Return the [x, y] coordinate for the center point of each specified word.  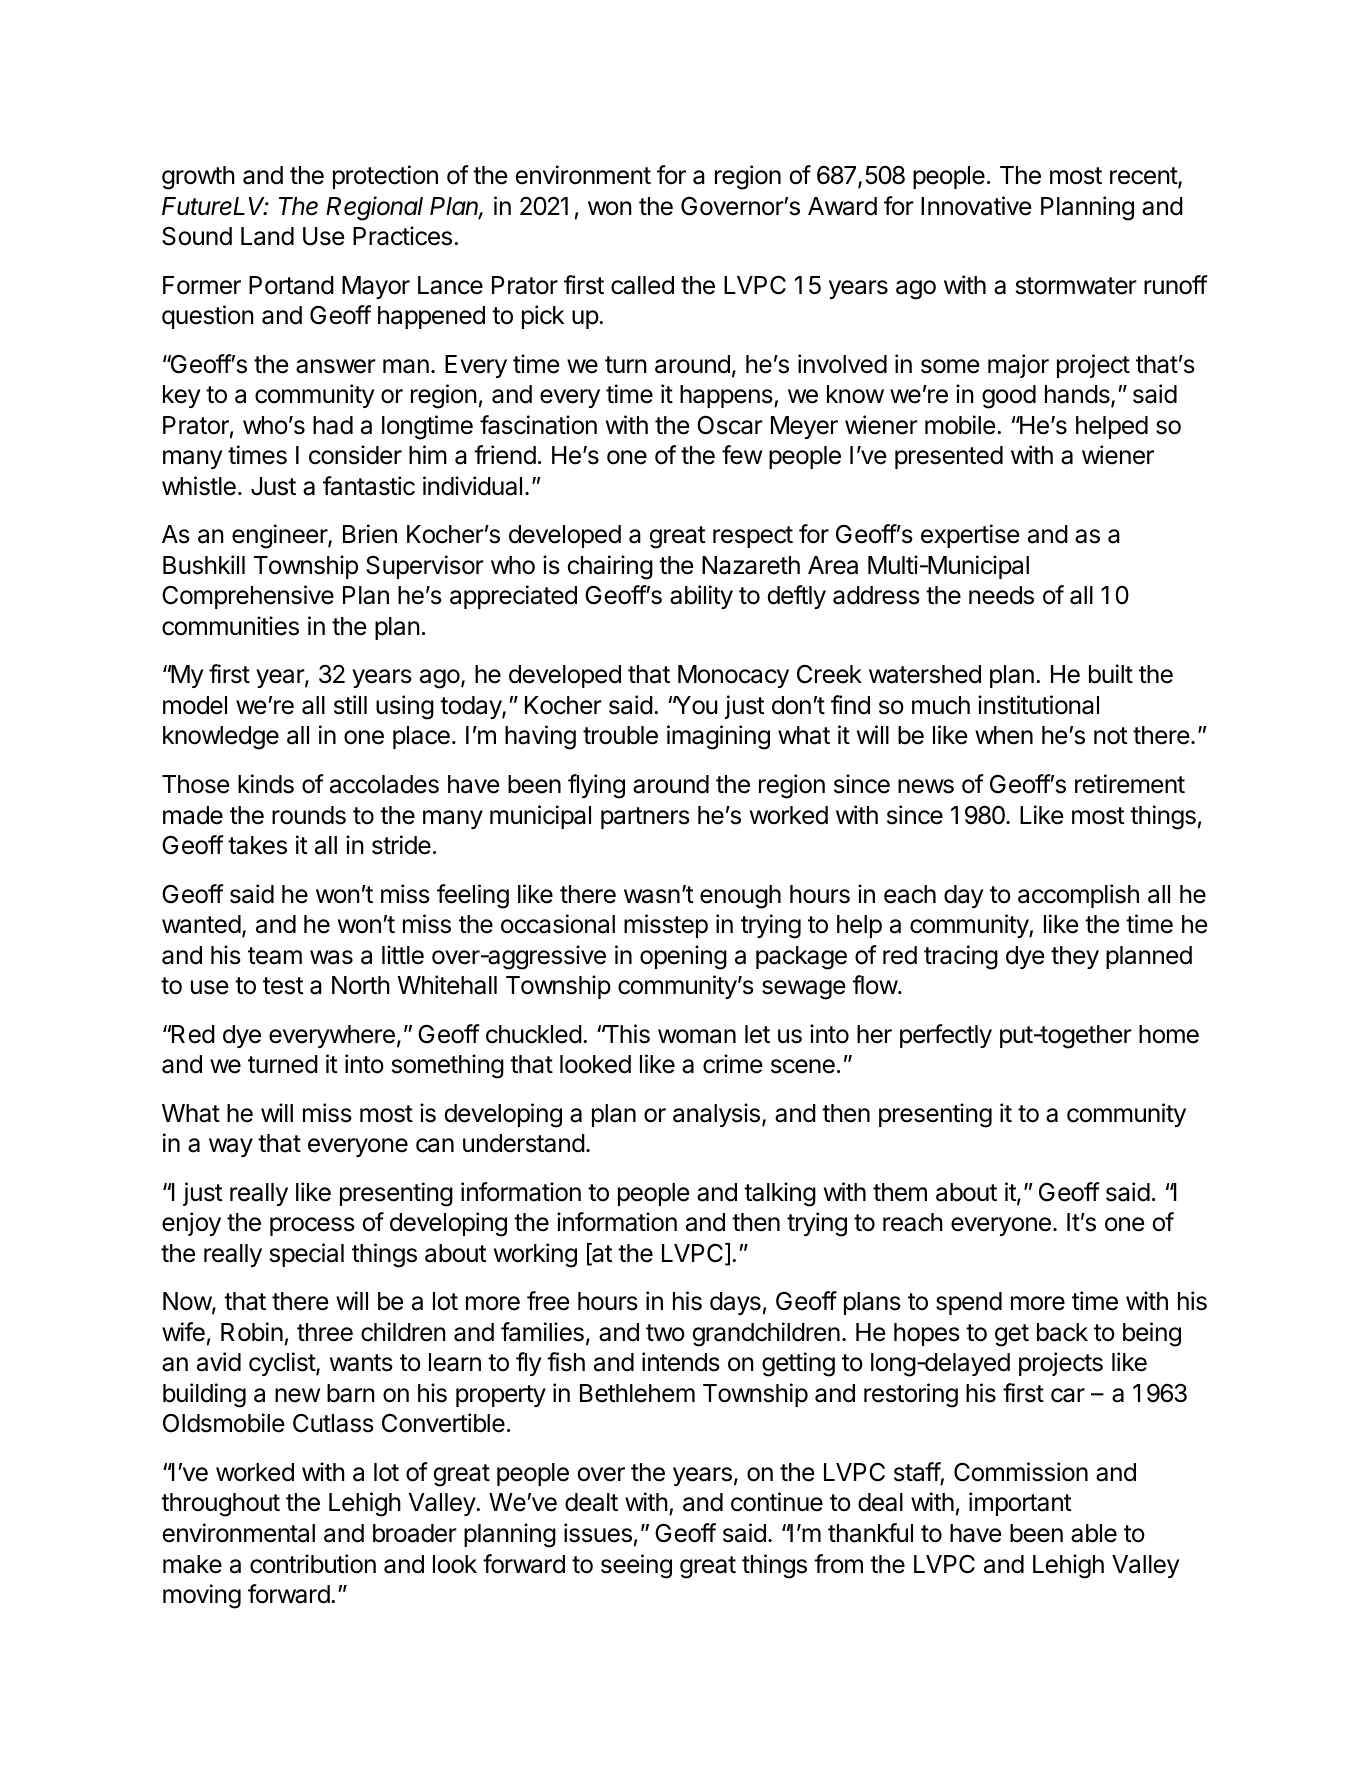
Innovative [976, 206]
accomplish [1078, 896]
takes [257, 845]
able [1094, 1533]
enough [740, 897]
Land [267, 236]
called [642, 285]
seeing [636, 1566]
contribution [313, 1564]
